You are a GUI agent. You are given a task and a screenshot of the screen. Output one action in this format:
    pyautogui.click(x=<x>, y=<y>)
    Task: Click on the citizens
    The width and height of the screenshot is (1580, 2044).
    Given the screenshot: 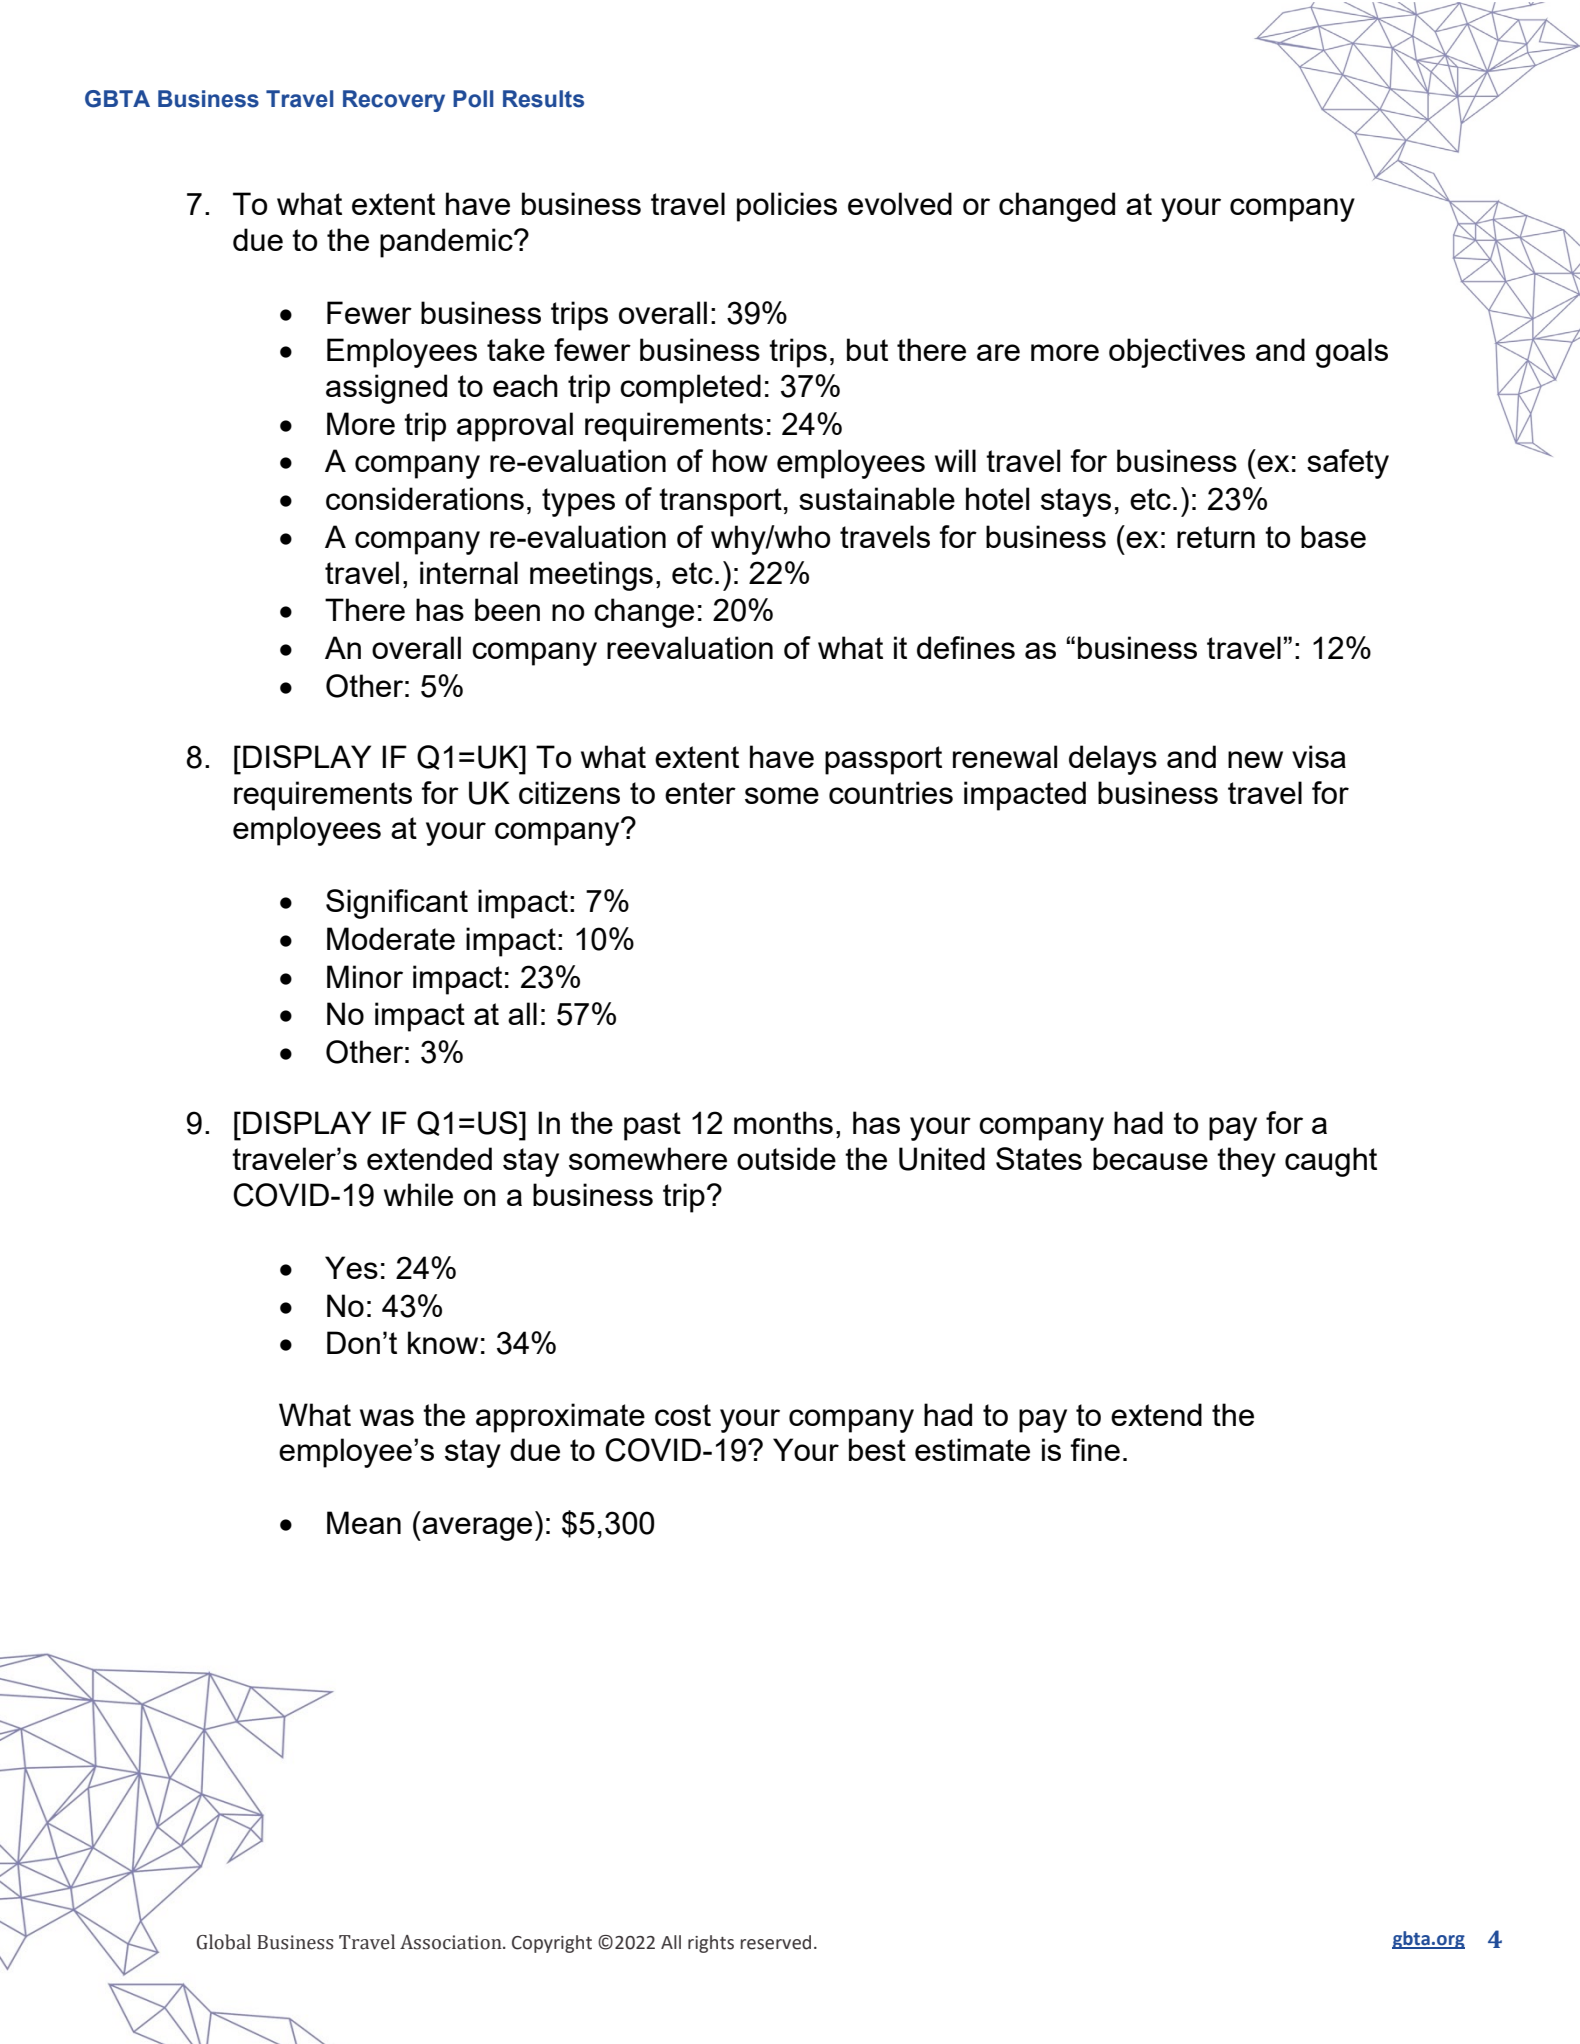 What is the action you would take?
    pyautogui.click(x=569, y=792)
